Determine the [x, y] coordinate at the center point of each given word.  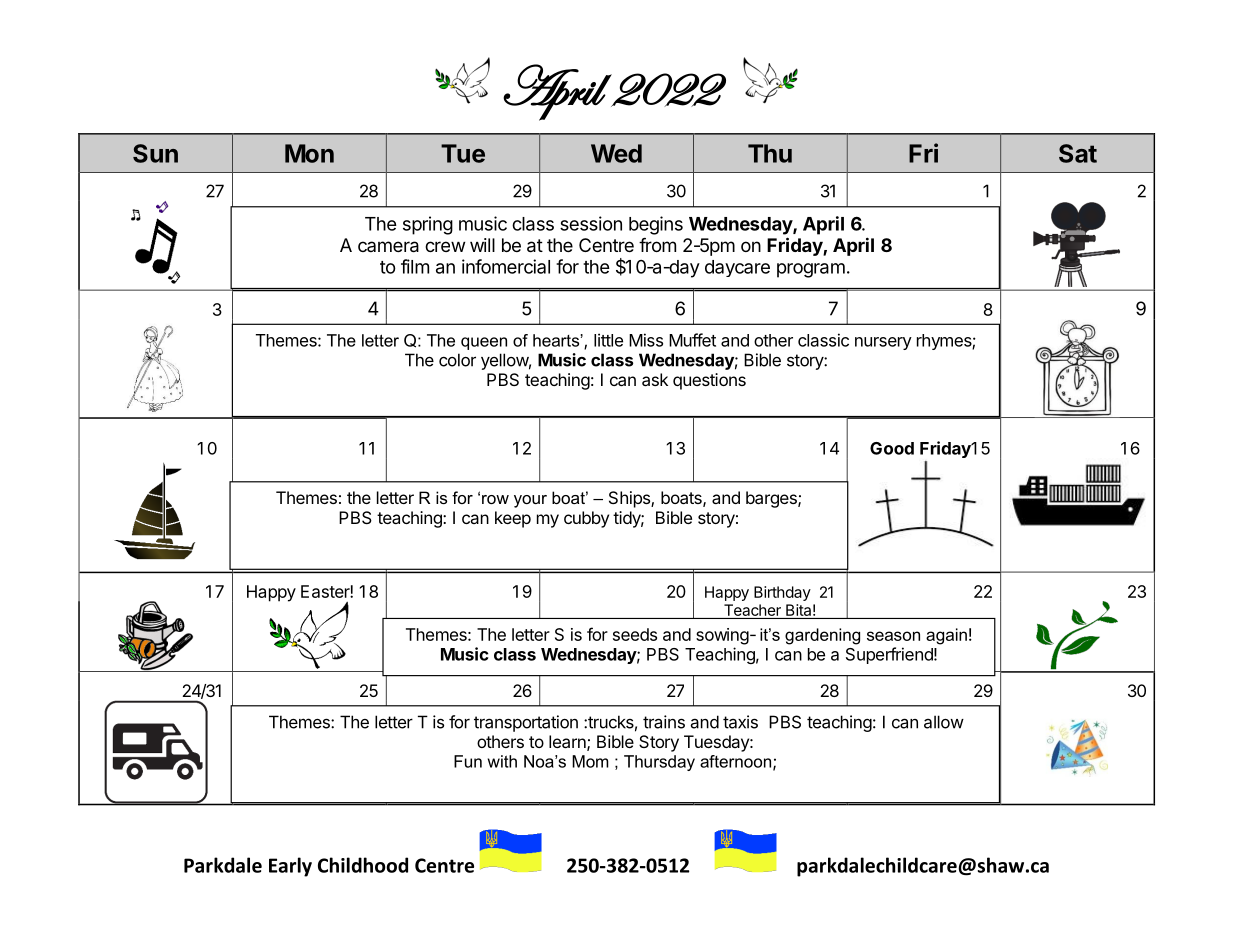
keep [513, 519]
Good [892, 448]
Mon [309, 153]
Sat [1078, 153]
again [946, 636]
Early [290, 867]
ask [655, 379]
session [591, 223]
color [457, 360]
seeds [635, 634]
